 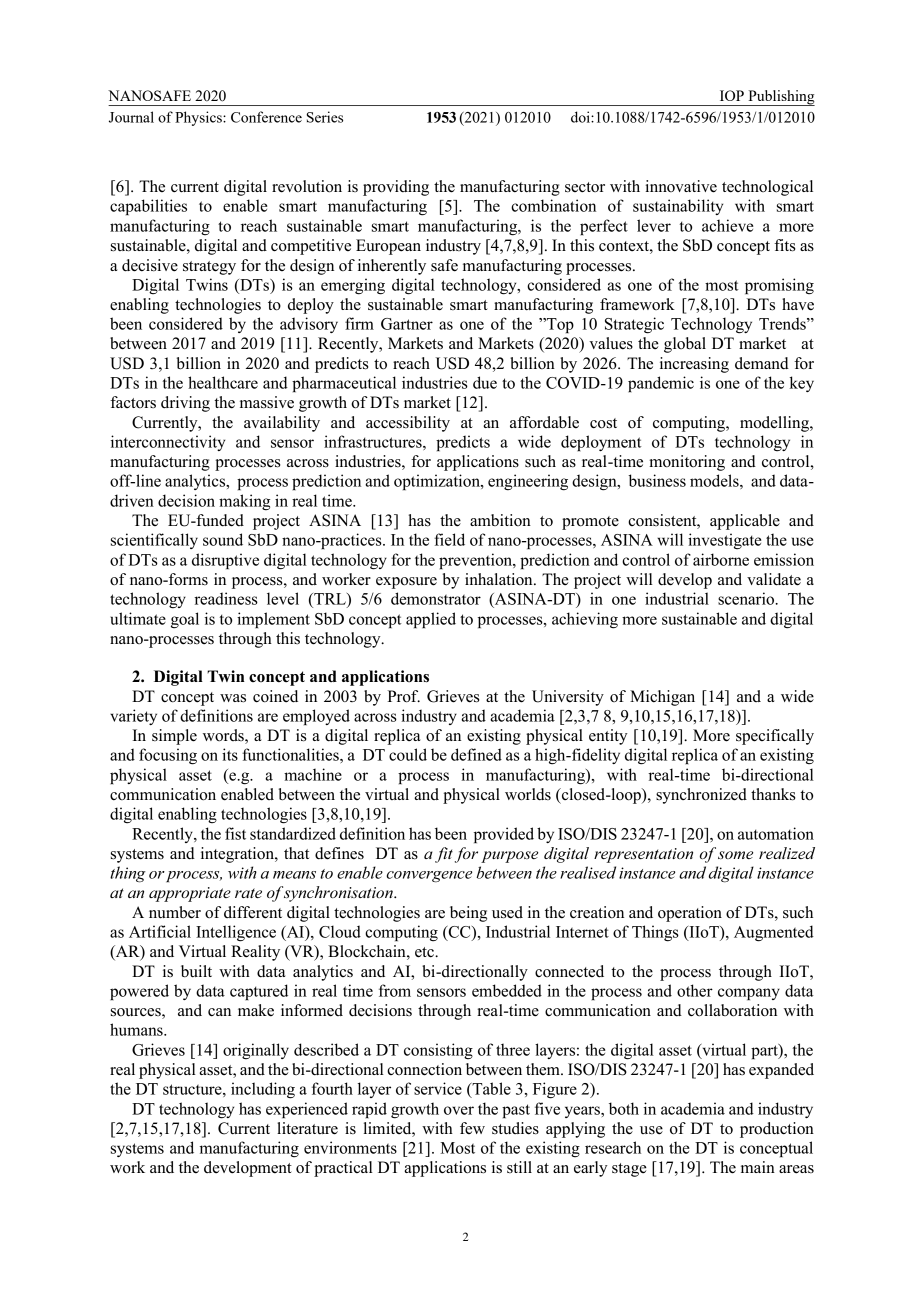 I want to click on goal, so click(x=185, y=620).
